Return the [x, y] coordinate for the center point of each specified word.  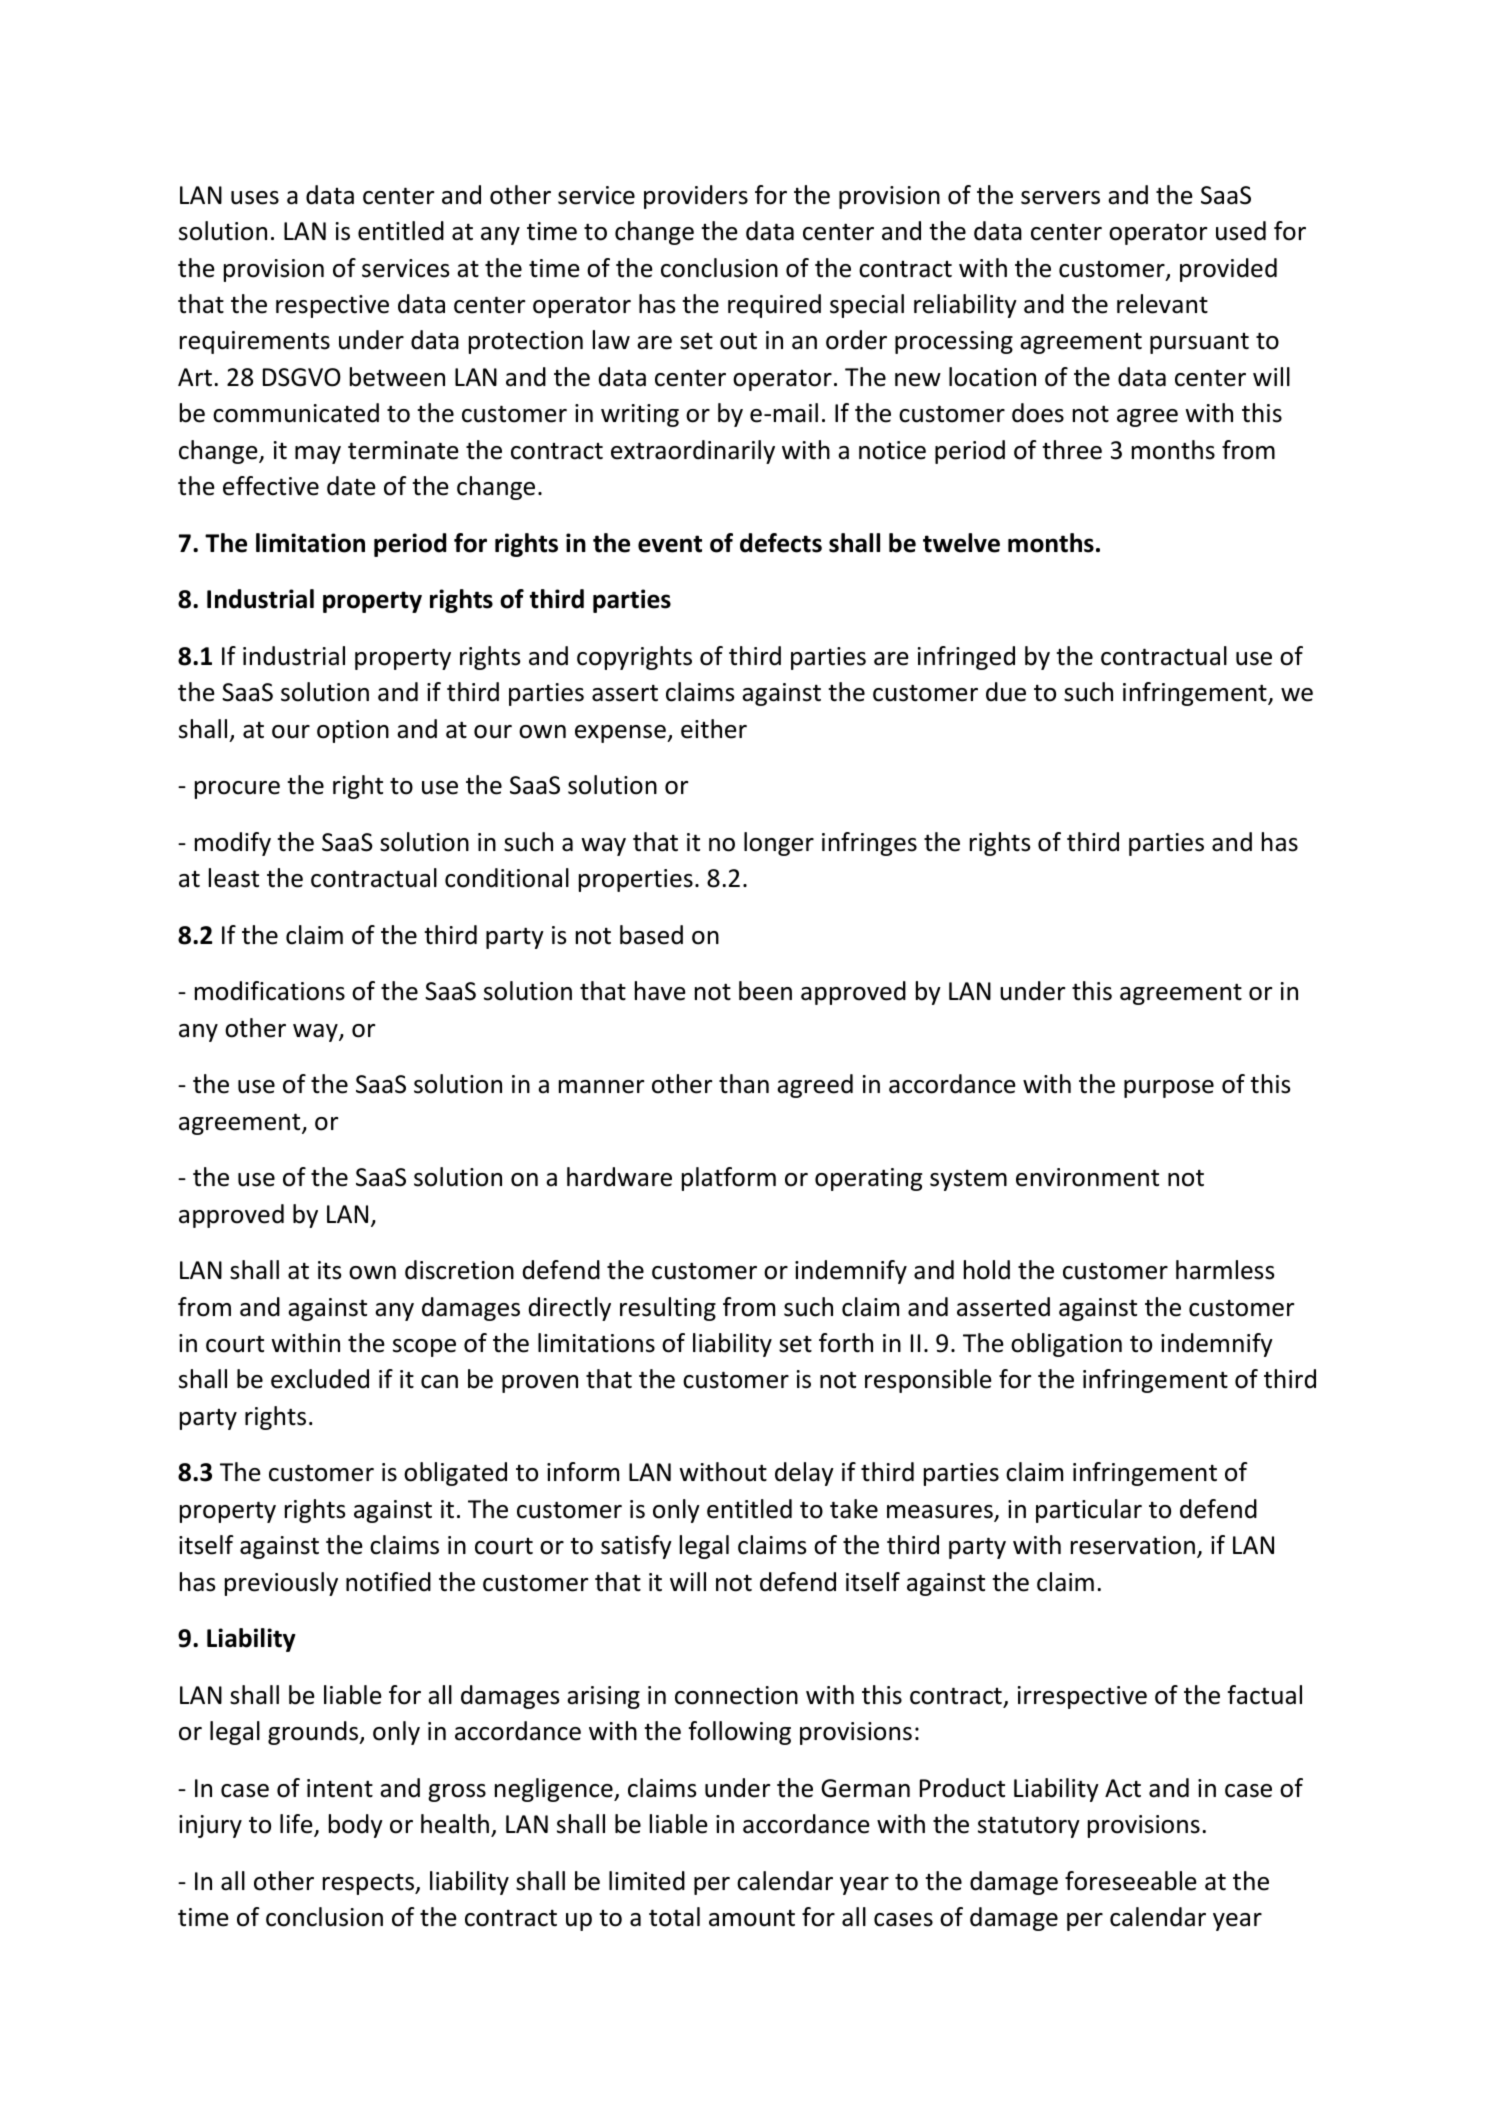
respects [370, 1884]
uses [255, 198]
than [744, 1084]
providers [696, 197]
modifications [270, 991]
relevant [1162, 304]
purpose [1169, 1089]
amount [752, 1918]
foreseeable [1131, 1881]
